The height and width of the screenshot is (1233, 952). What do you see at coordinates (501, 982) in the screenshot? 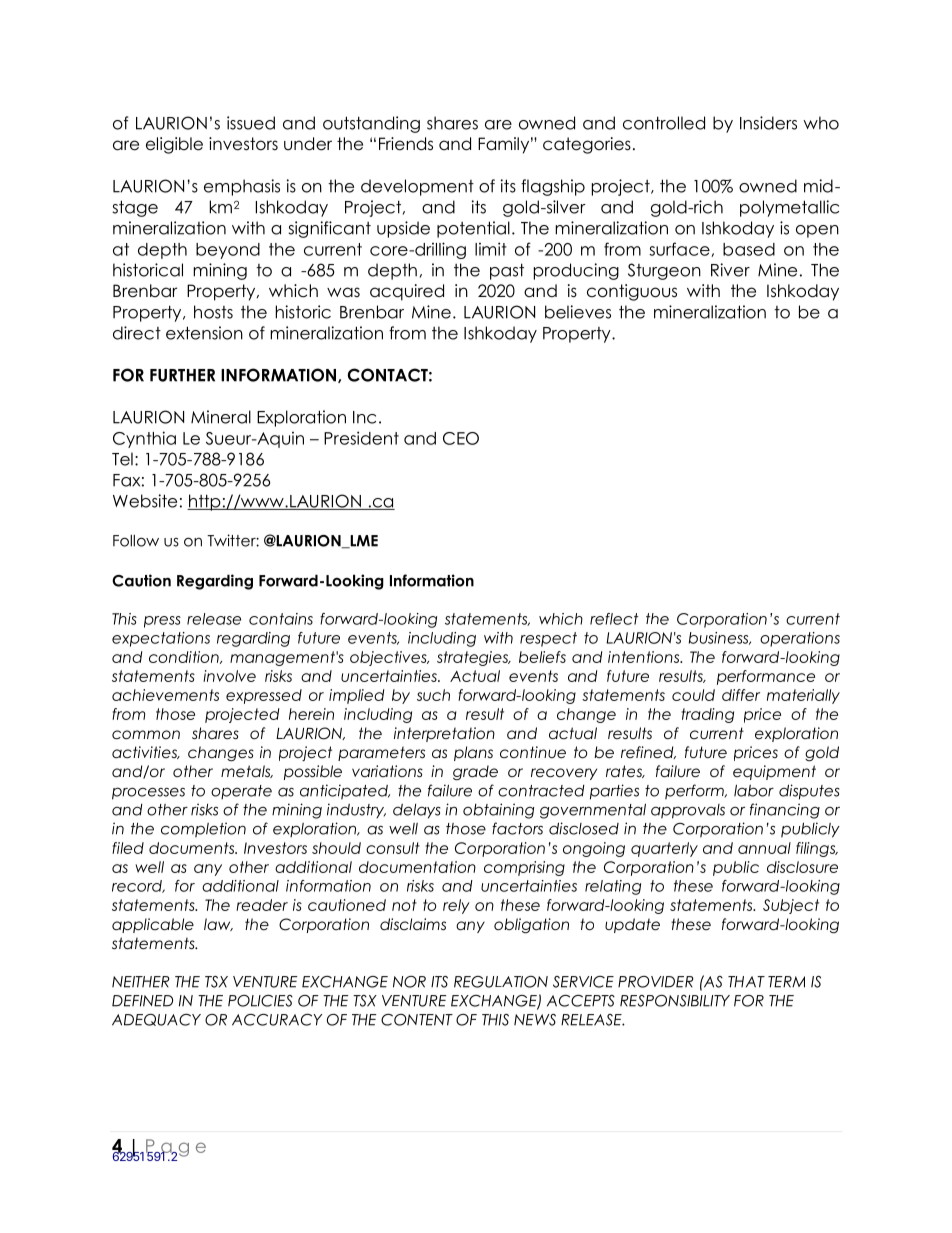
I see `REGULATION` at bounding box center [501, 982].
